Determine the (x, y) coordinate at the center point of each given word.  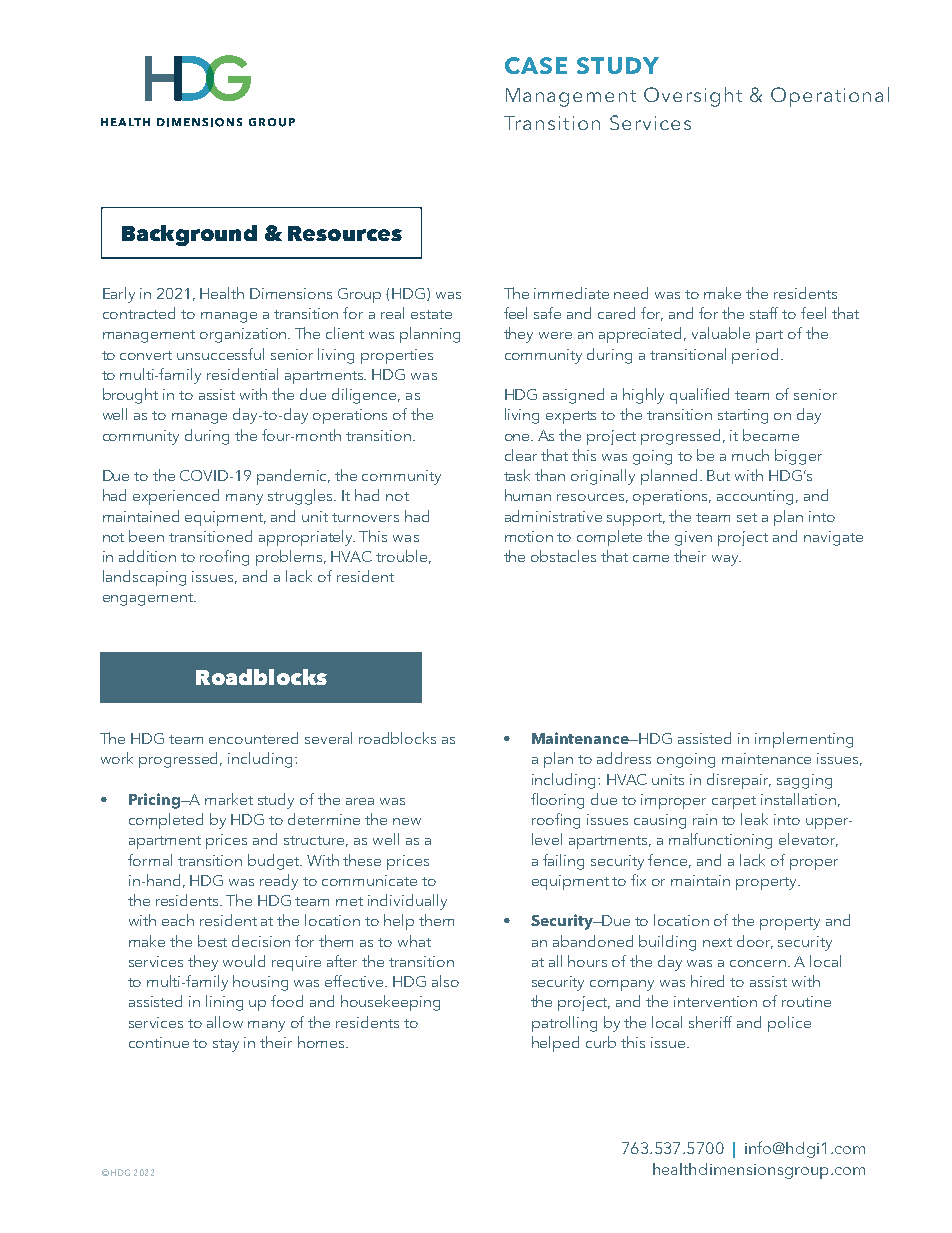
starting (743, 416)
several (328, 738)
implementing (804, 740)
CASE (536, 65)
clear (521, 455)
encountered (253, 738)
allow (225, 1022)
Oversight (693, 97)
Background (189, 235)
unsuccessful (220, 354)
